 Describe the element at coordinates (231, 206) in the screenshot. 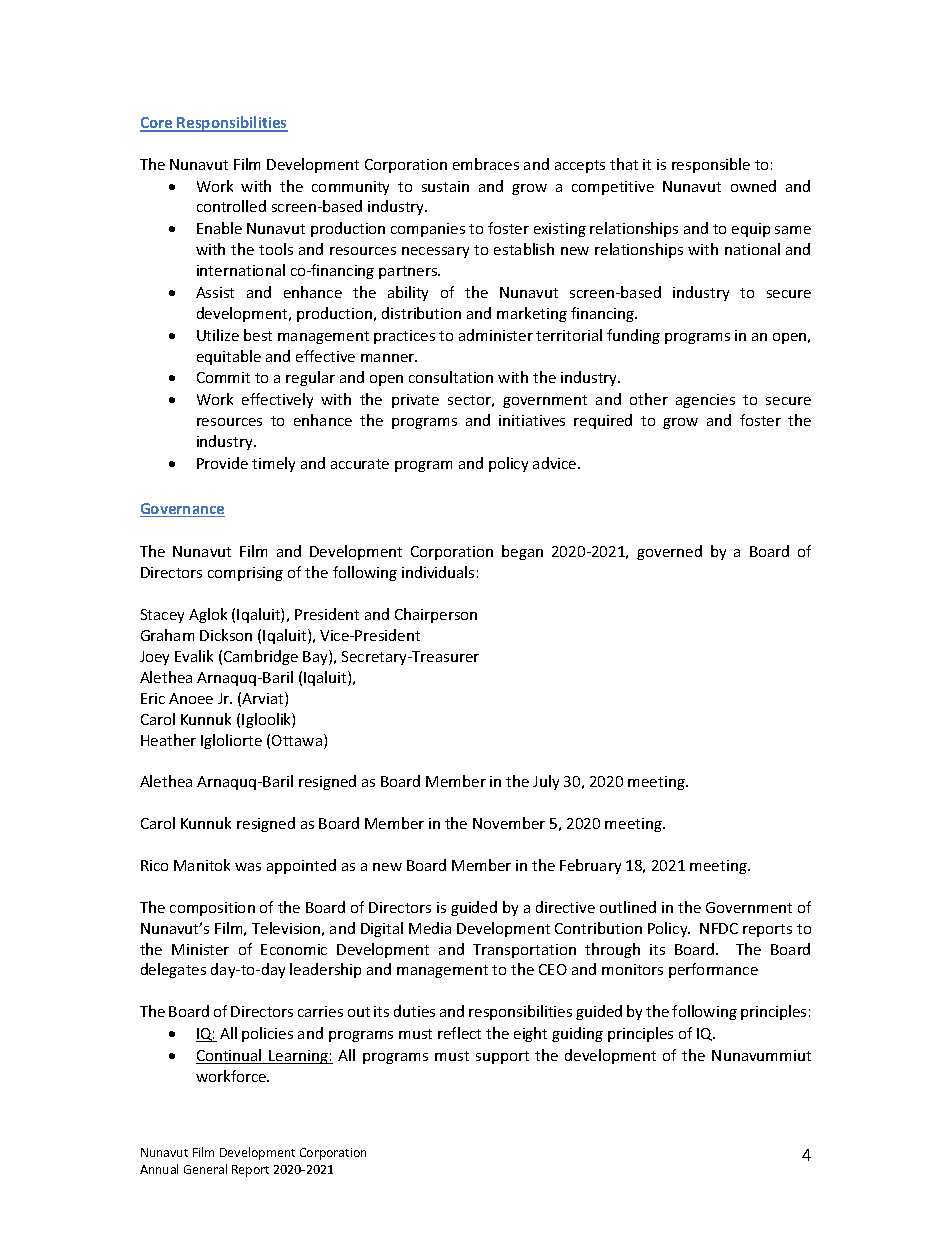

I see `controlled` at that location.
